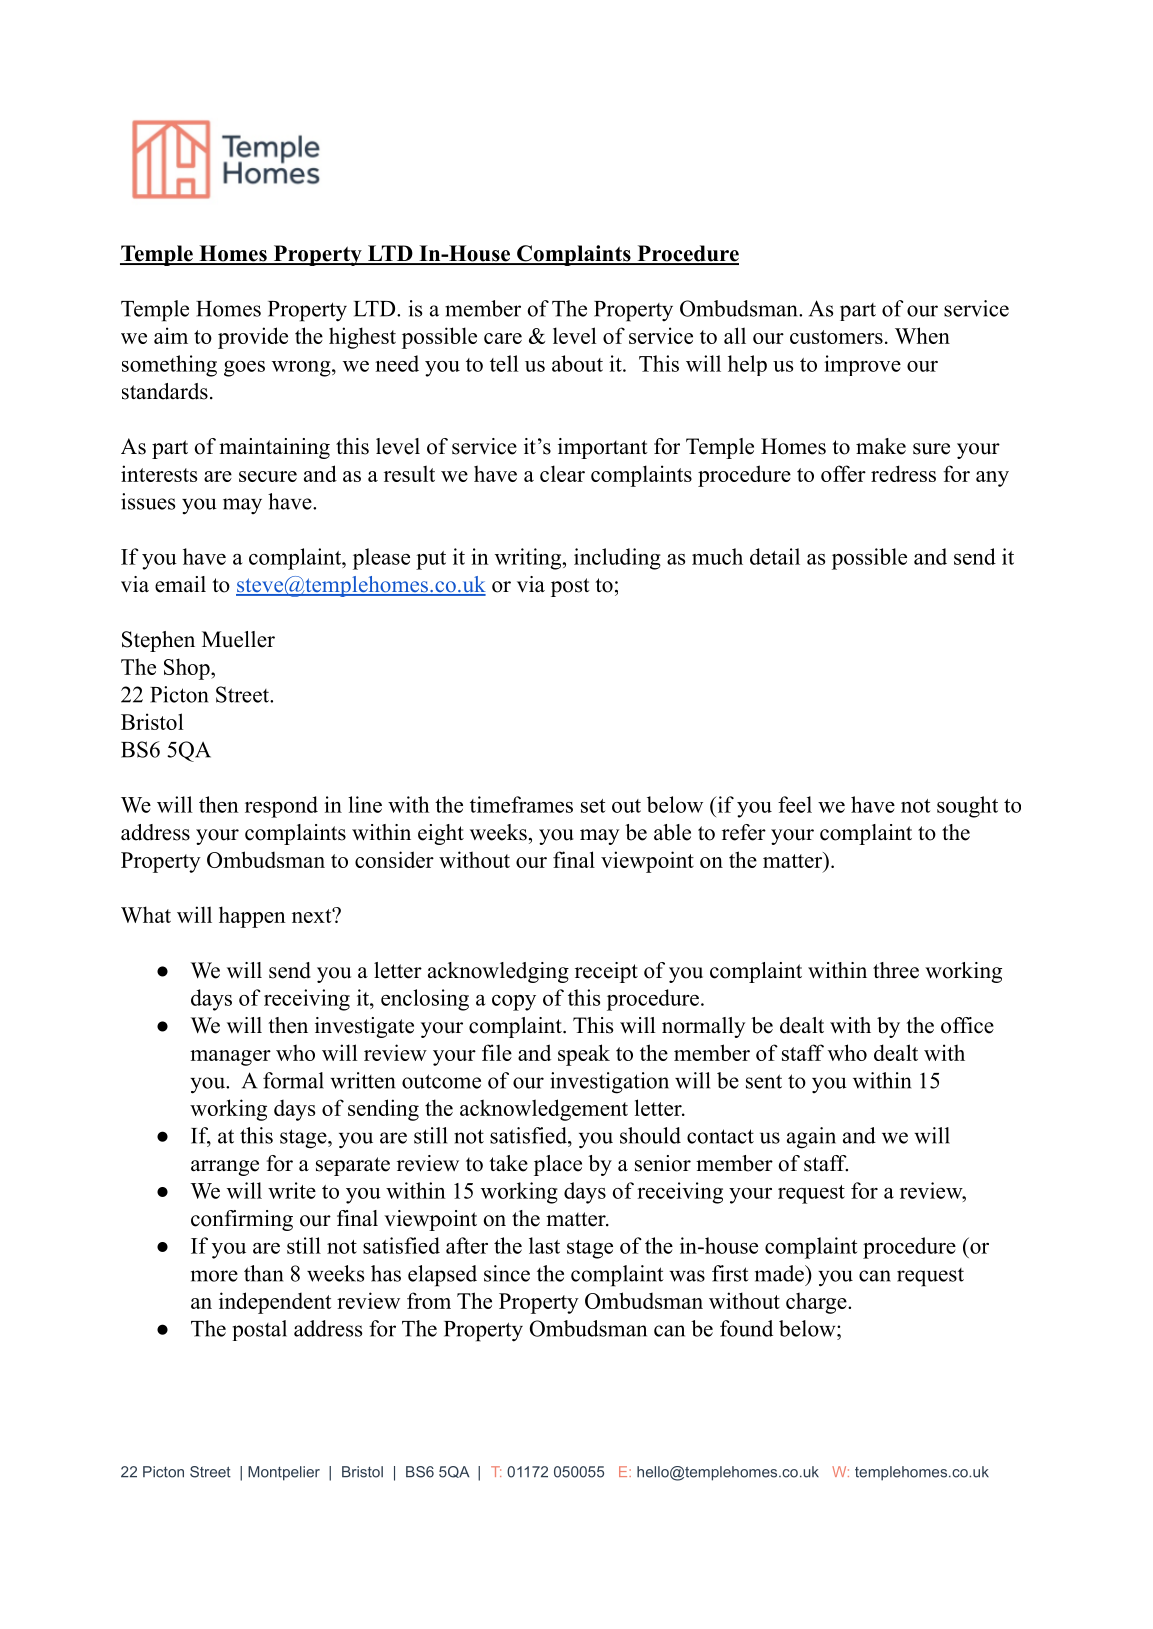  Describe the element at coordinates (577, 363) in the screenshot. I see `about` at that location.
